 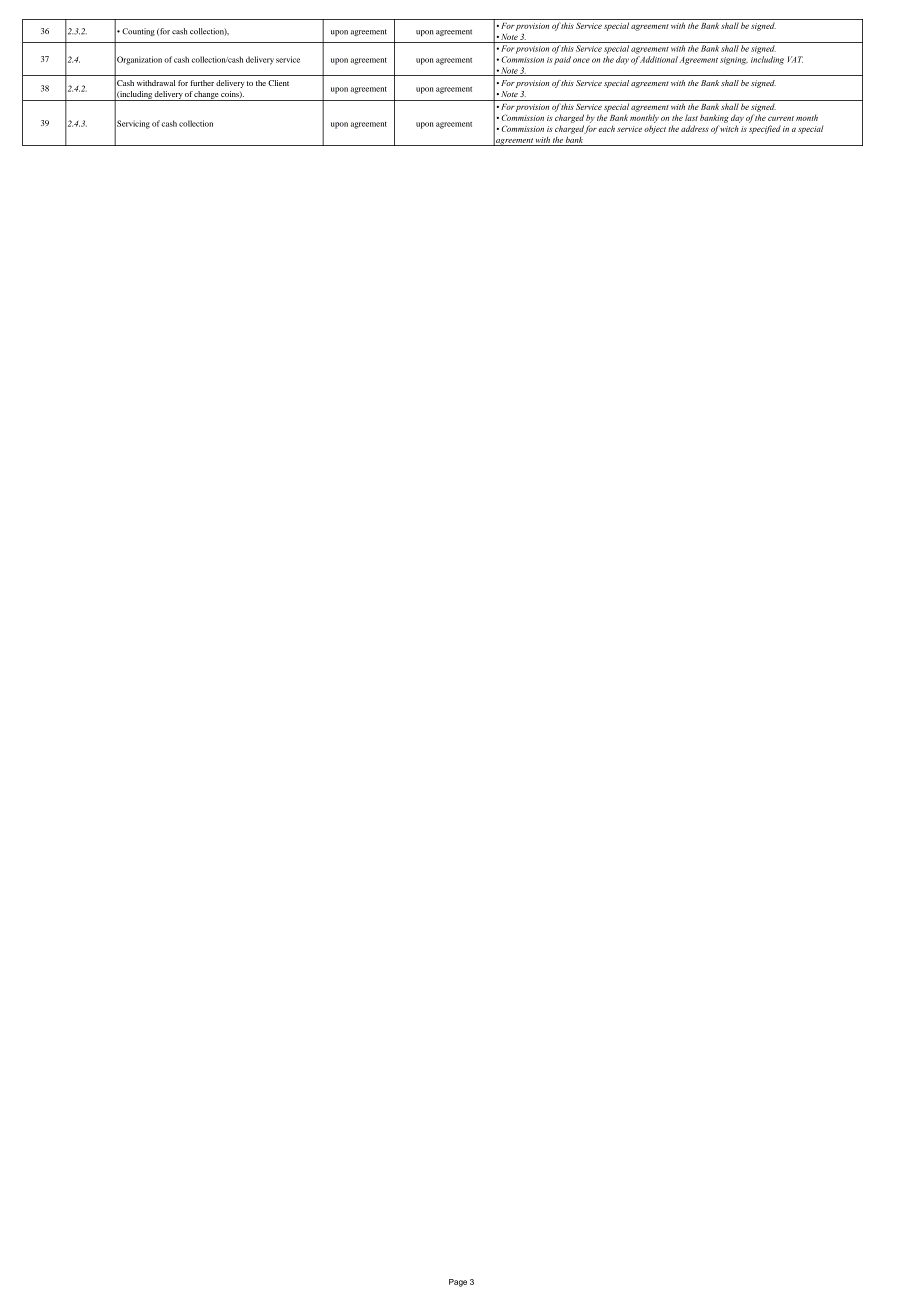 What do you see at coordinates (206, 96) in the page?
I see `change` at bounding box center [206, 96].
